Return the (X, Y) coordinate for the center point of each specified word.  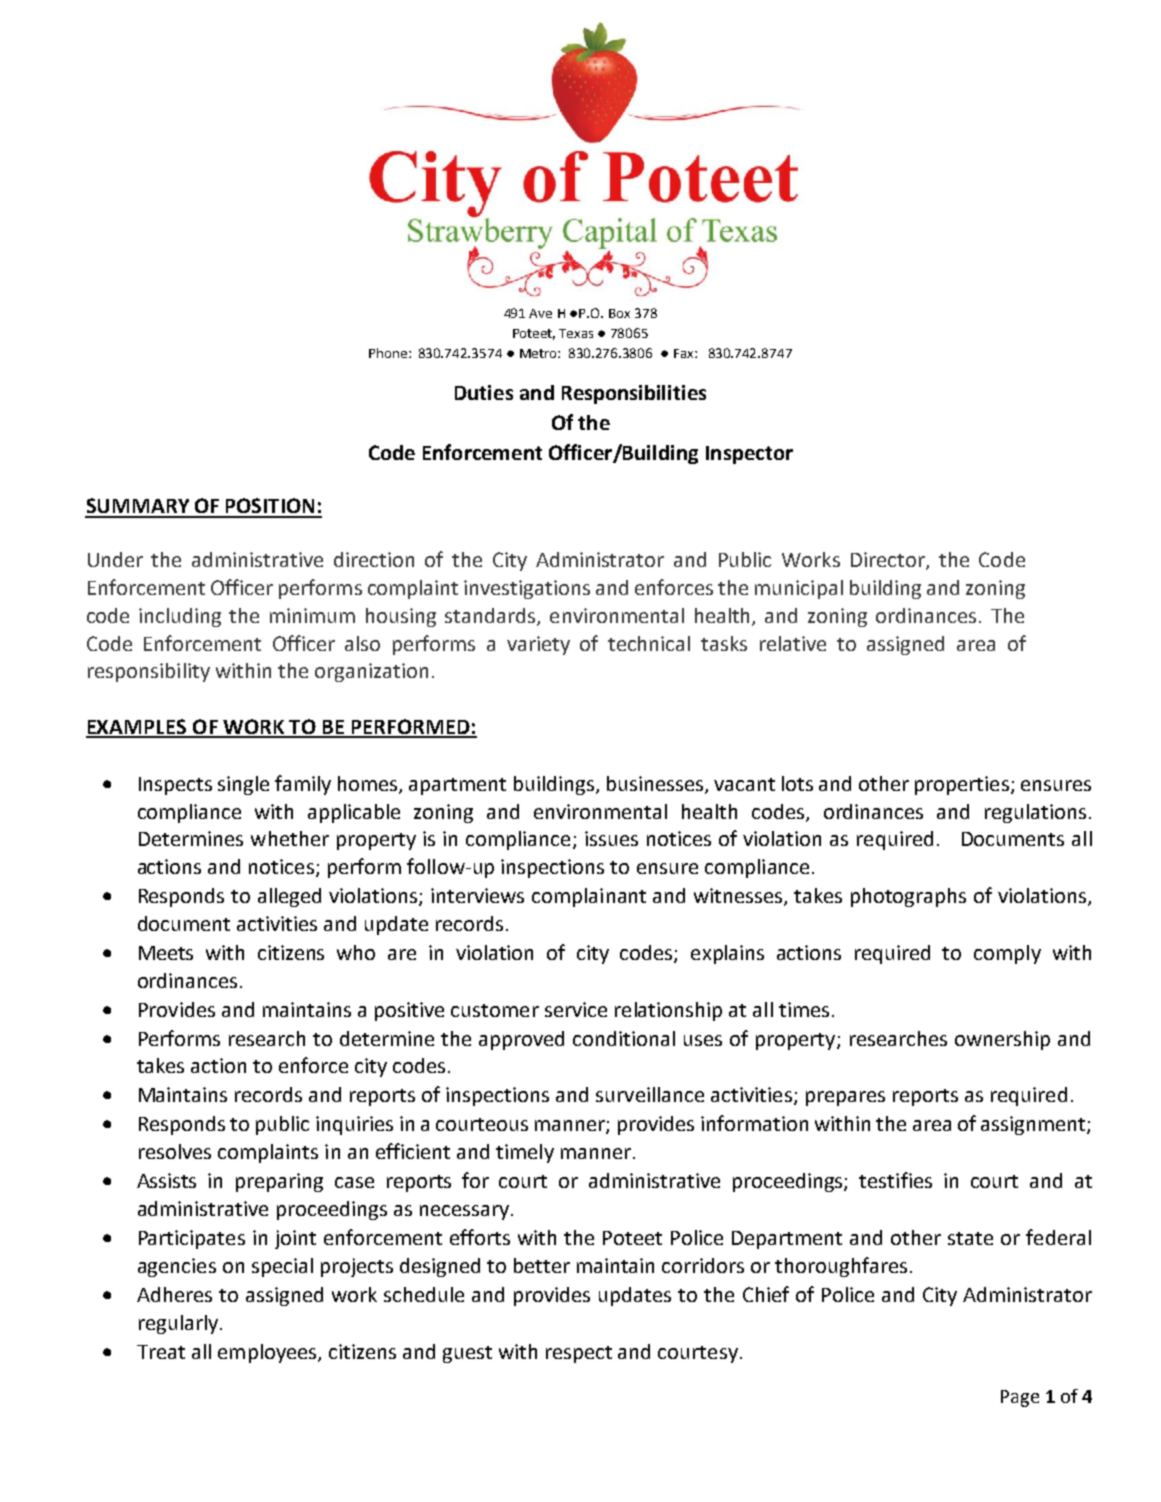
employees (268, 1353)
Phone (388, 353)
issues (611, 838)
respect (579, 1354)
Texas (576, 333)
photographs (908, 897)
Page (1020, 1398)
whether (290, 838)
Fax (685, 353)
